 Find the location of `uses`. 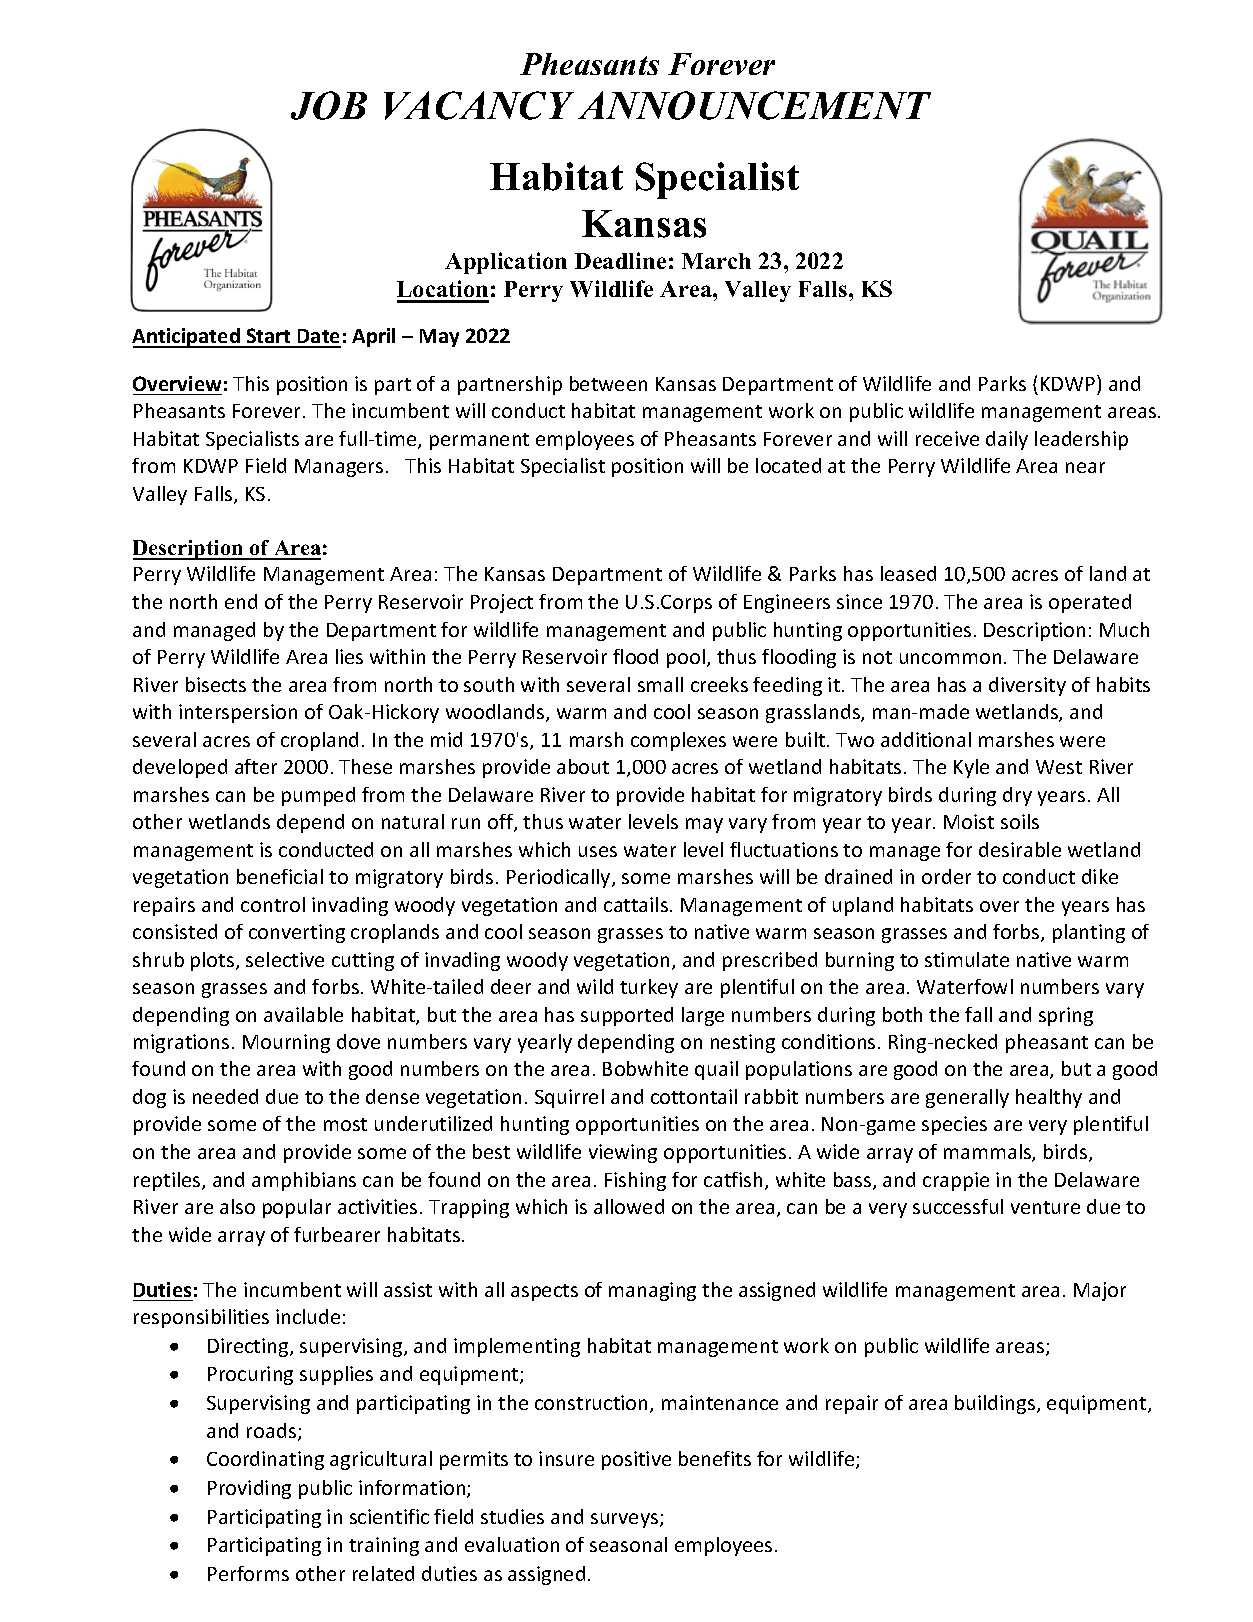

uses is located at coordinates (598, 851).
